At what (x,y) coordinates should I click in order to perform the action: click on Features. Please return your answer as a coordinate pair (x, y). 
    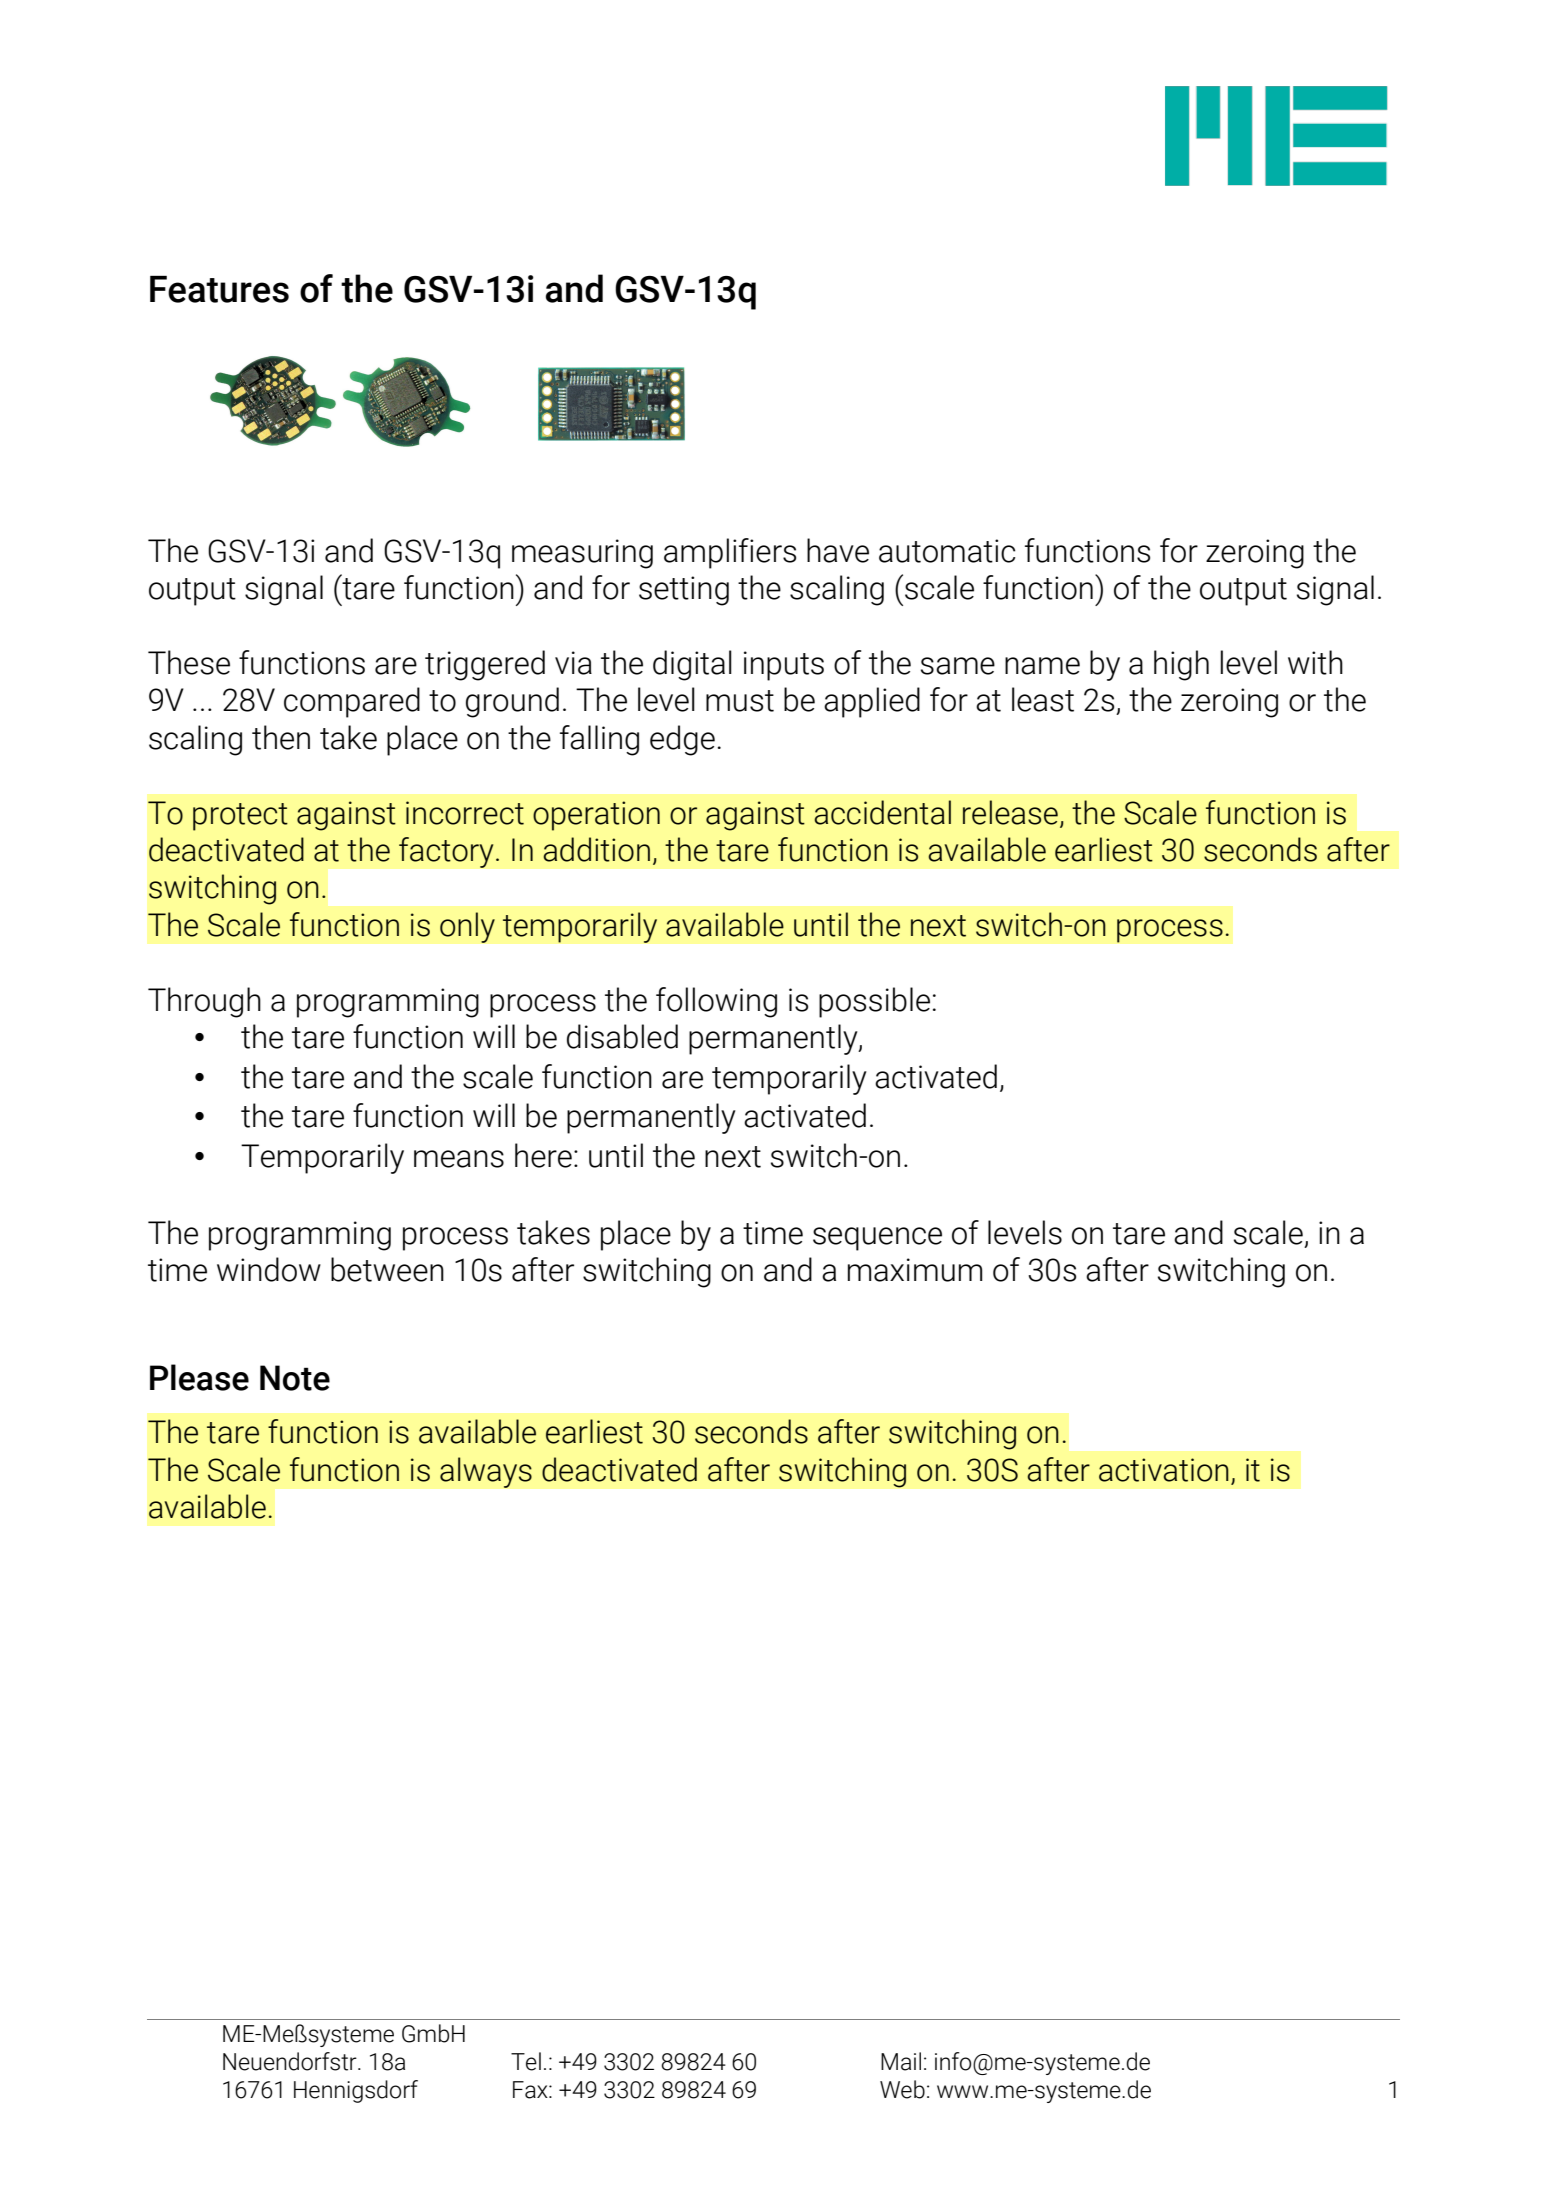
    Looking at the image, I should click on (219, 289).
